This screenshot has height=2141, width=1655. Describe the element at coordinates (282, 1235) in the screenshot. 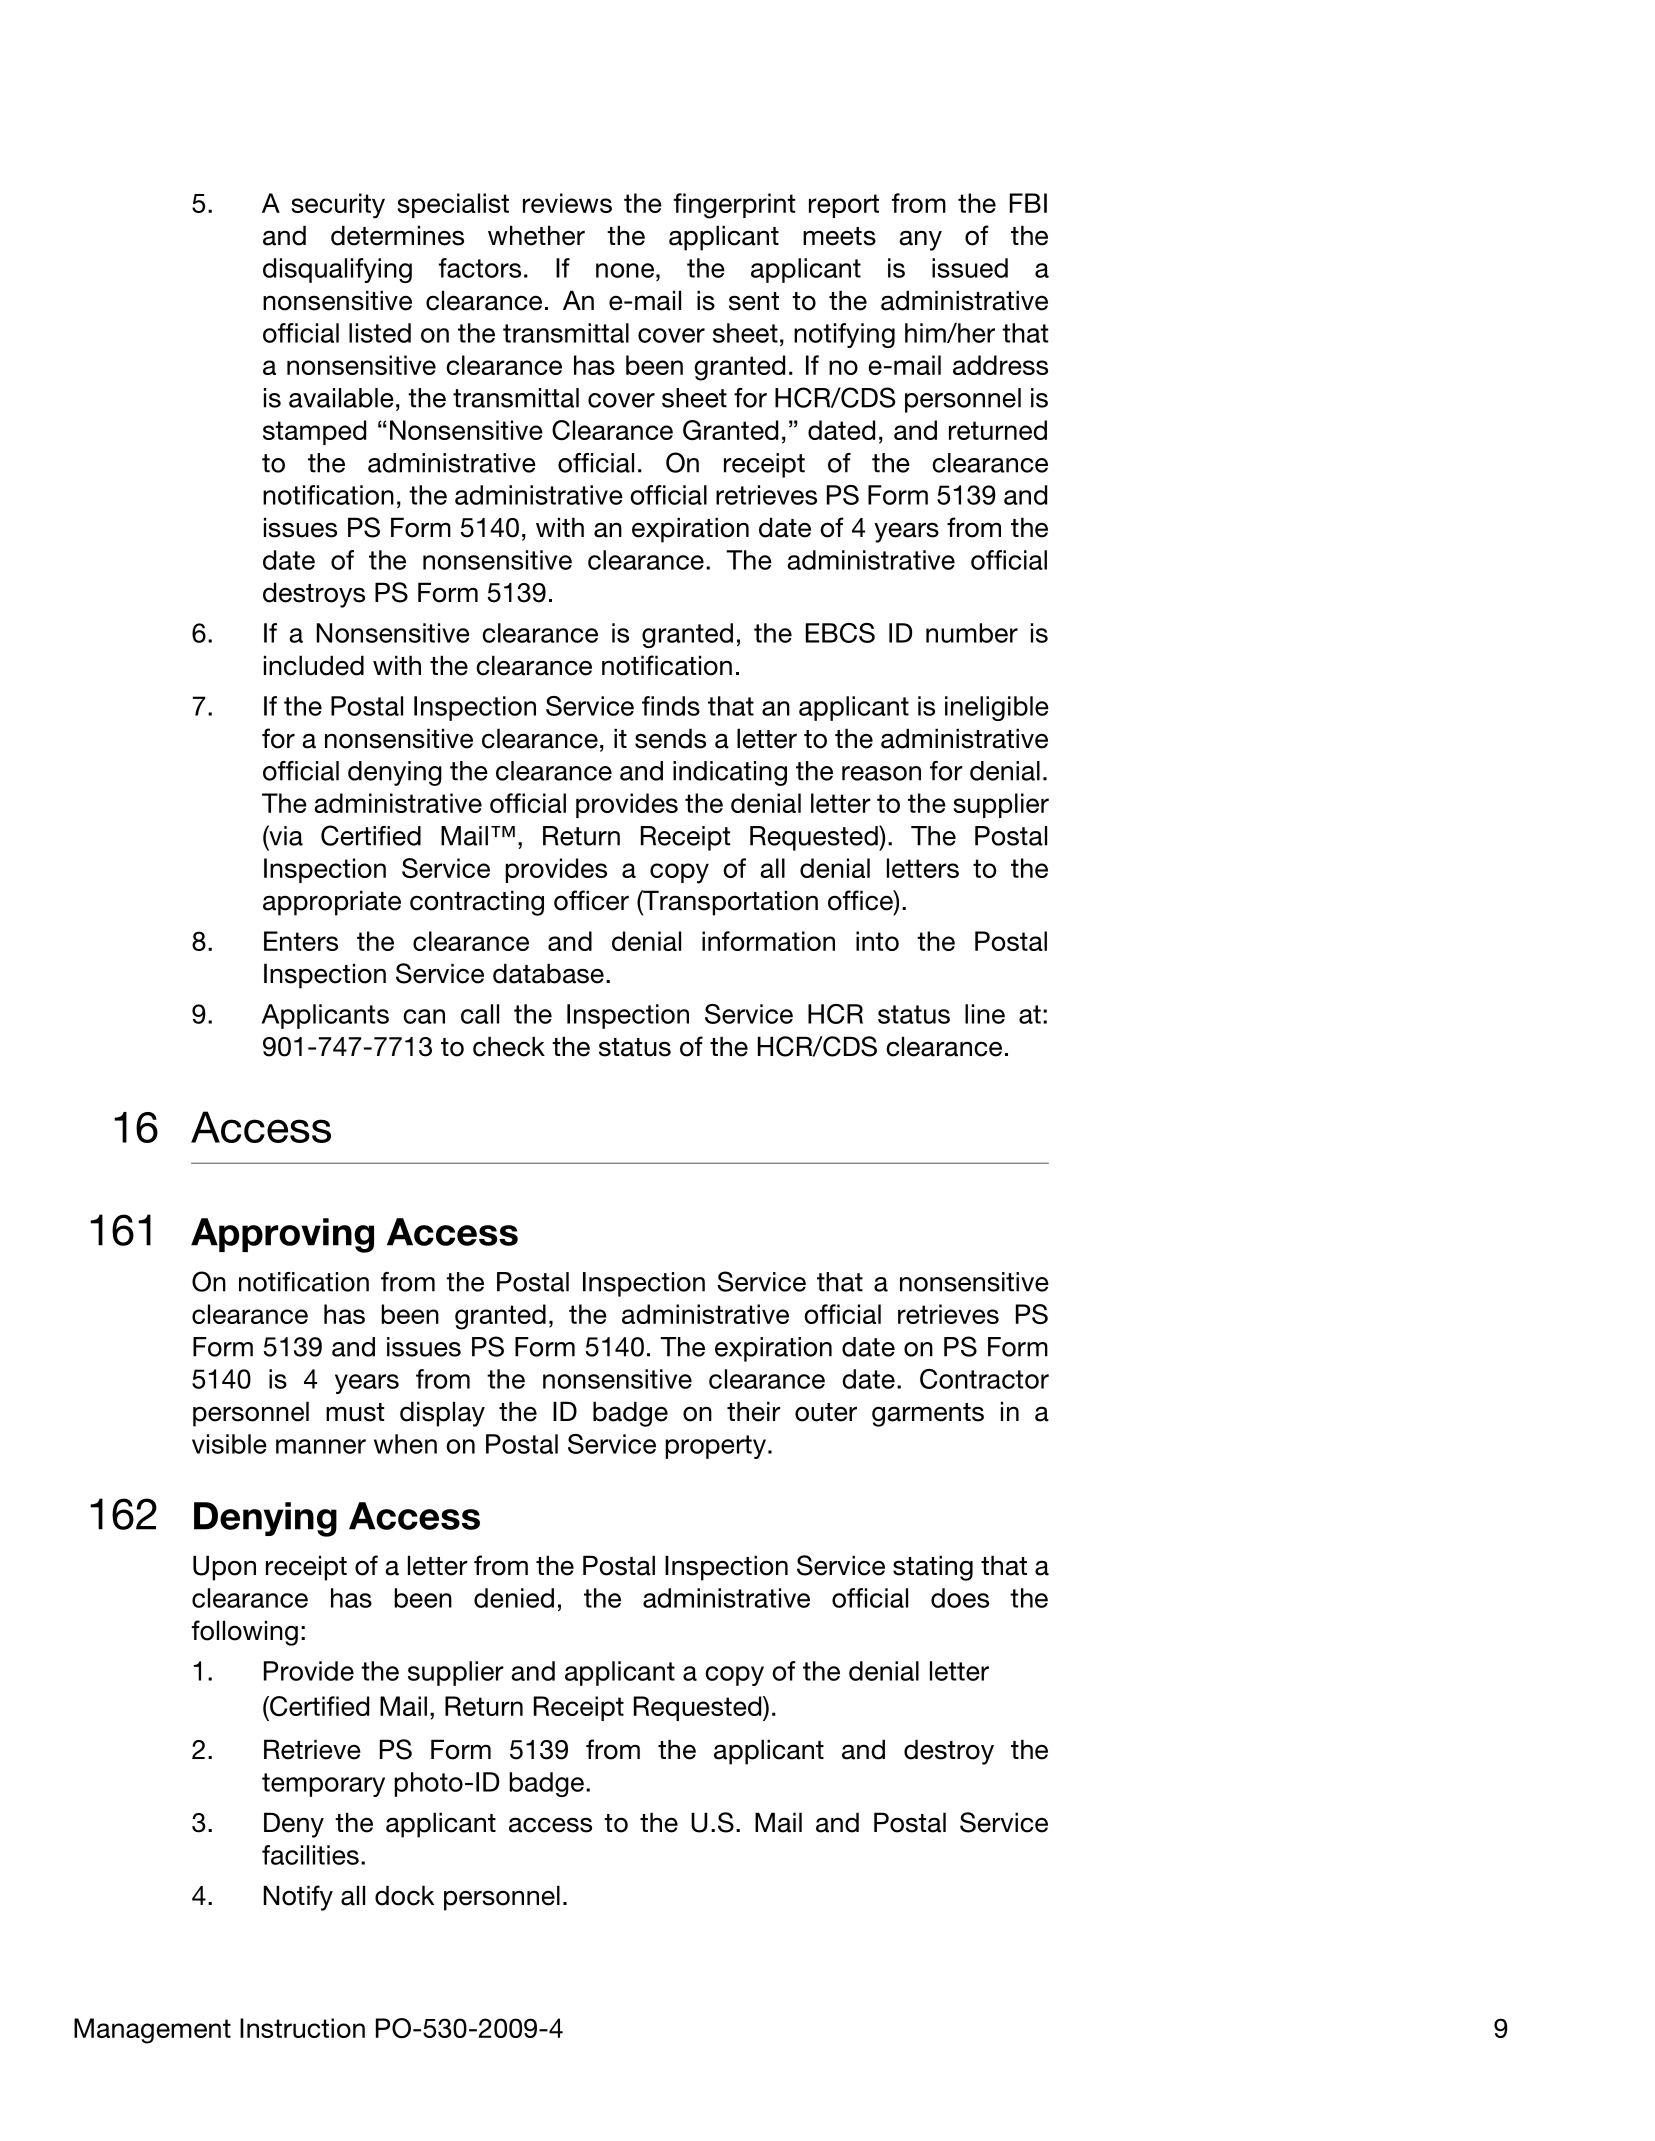

I see `Approving` at that location.
